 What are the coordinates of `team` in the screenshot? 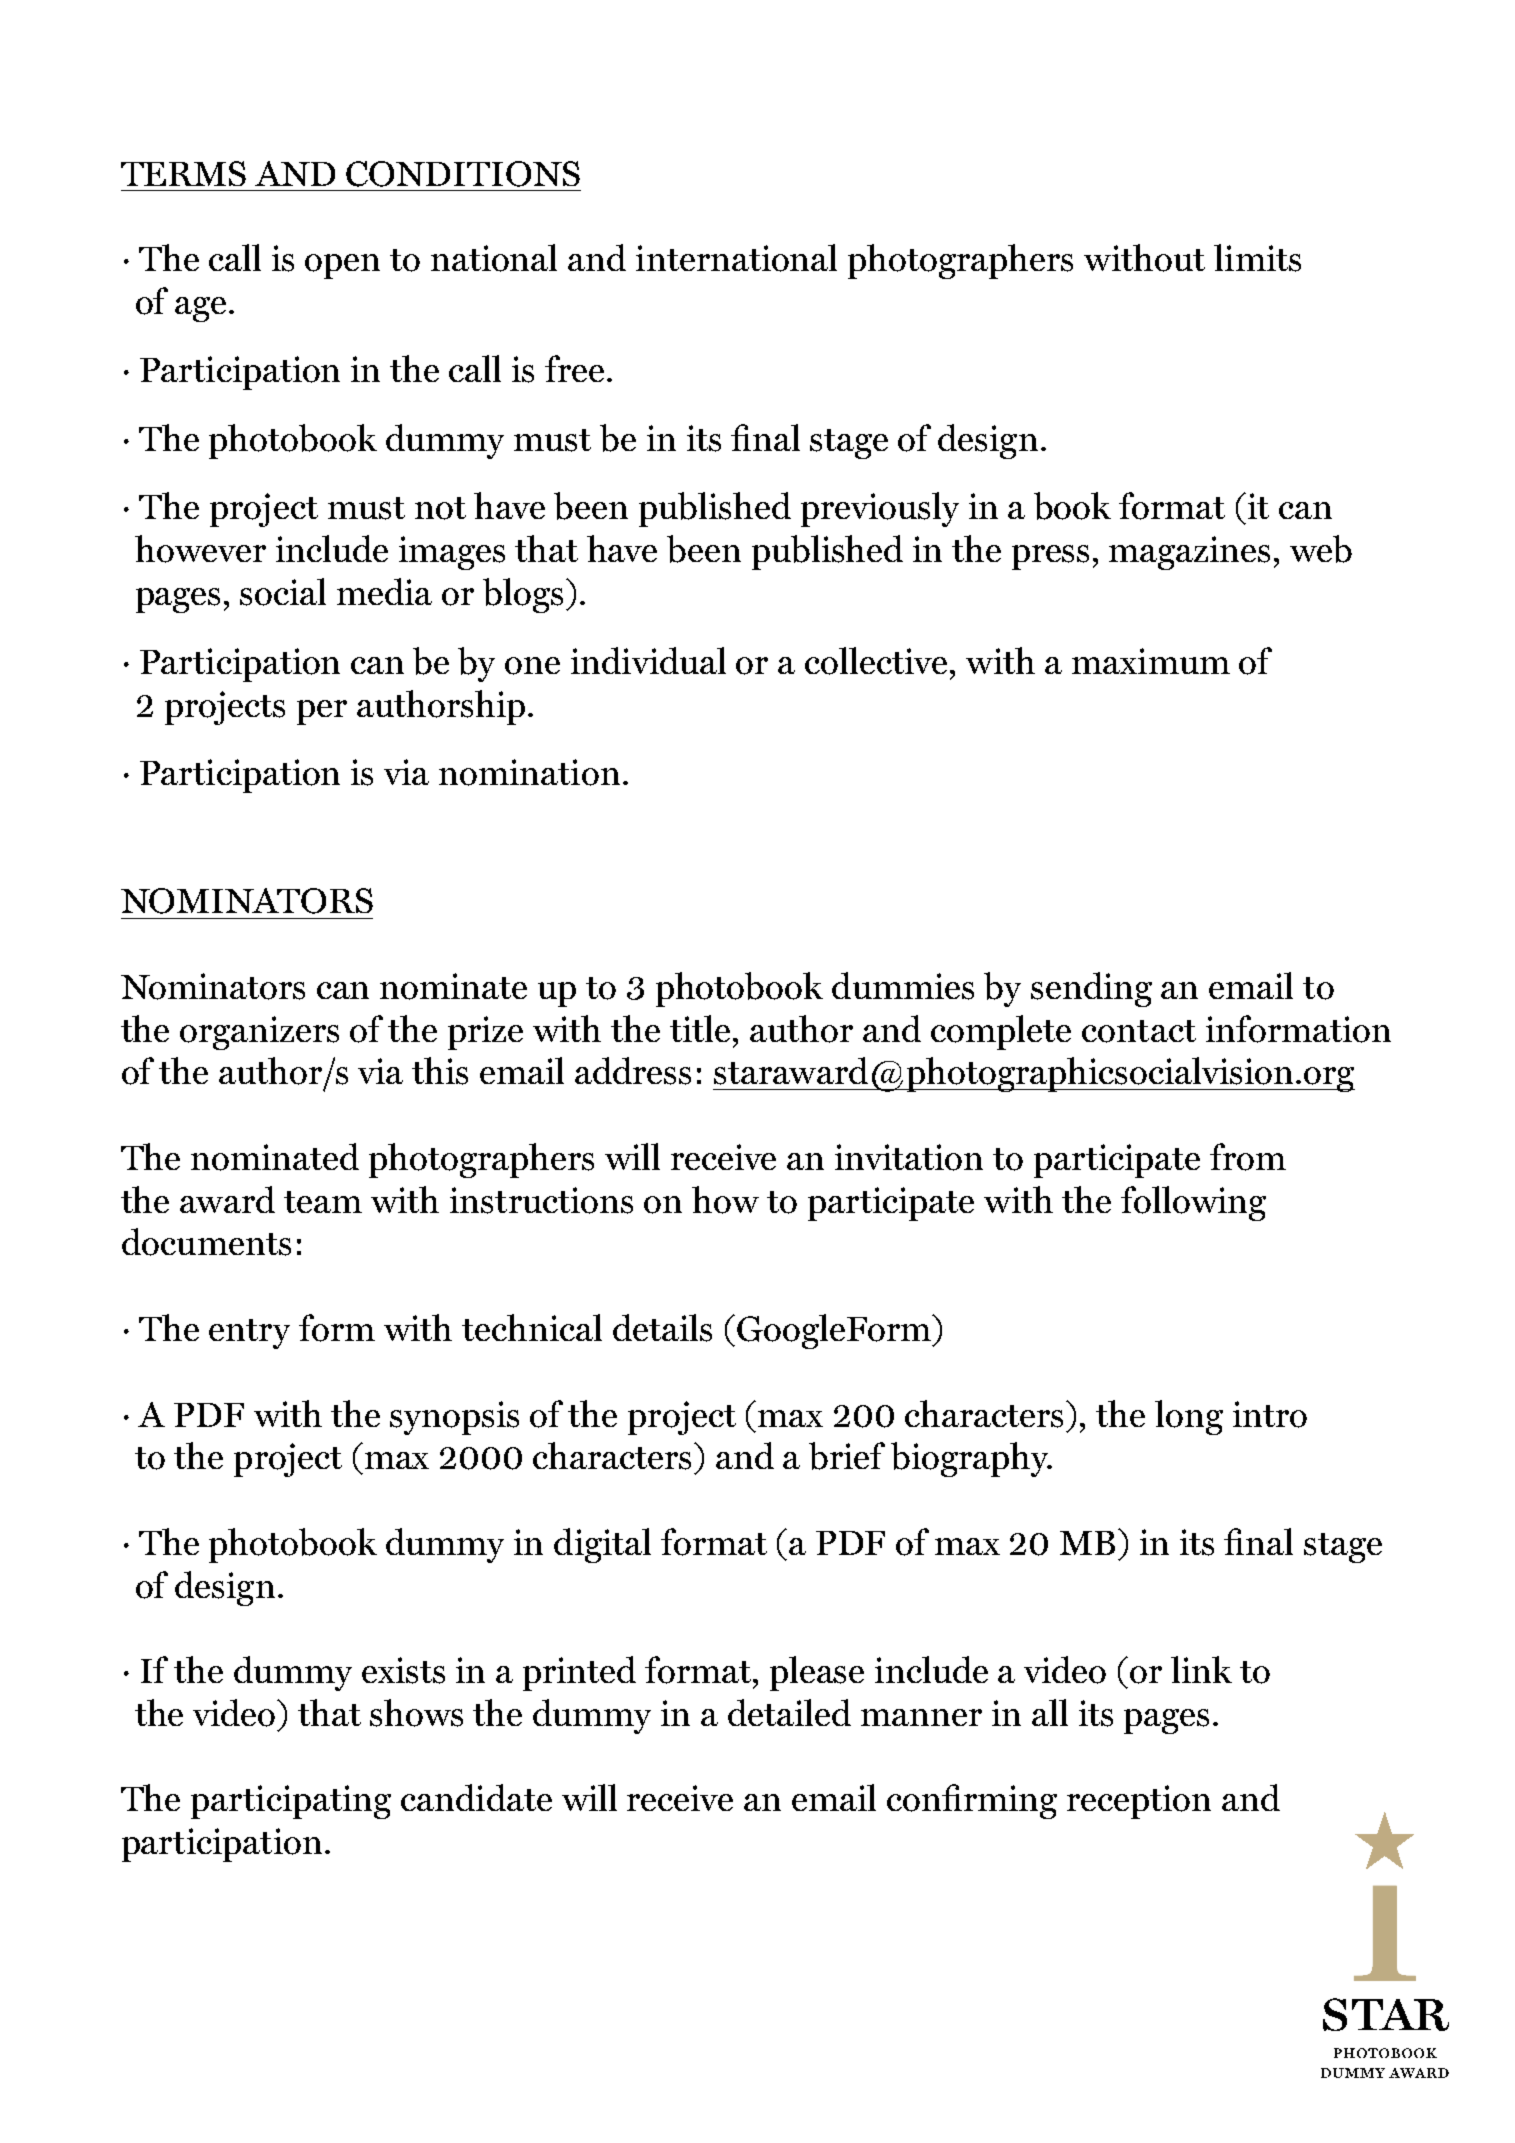 It's located at (323, 1202).
